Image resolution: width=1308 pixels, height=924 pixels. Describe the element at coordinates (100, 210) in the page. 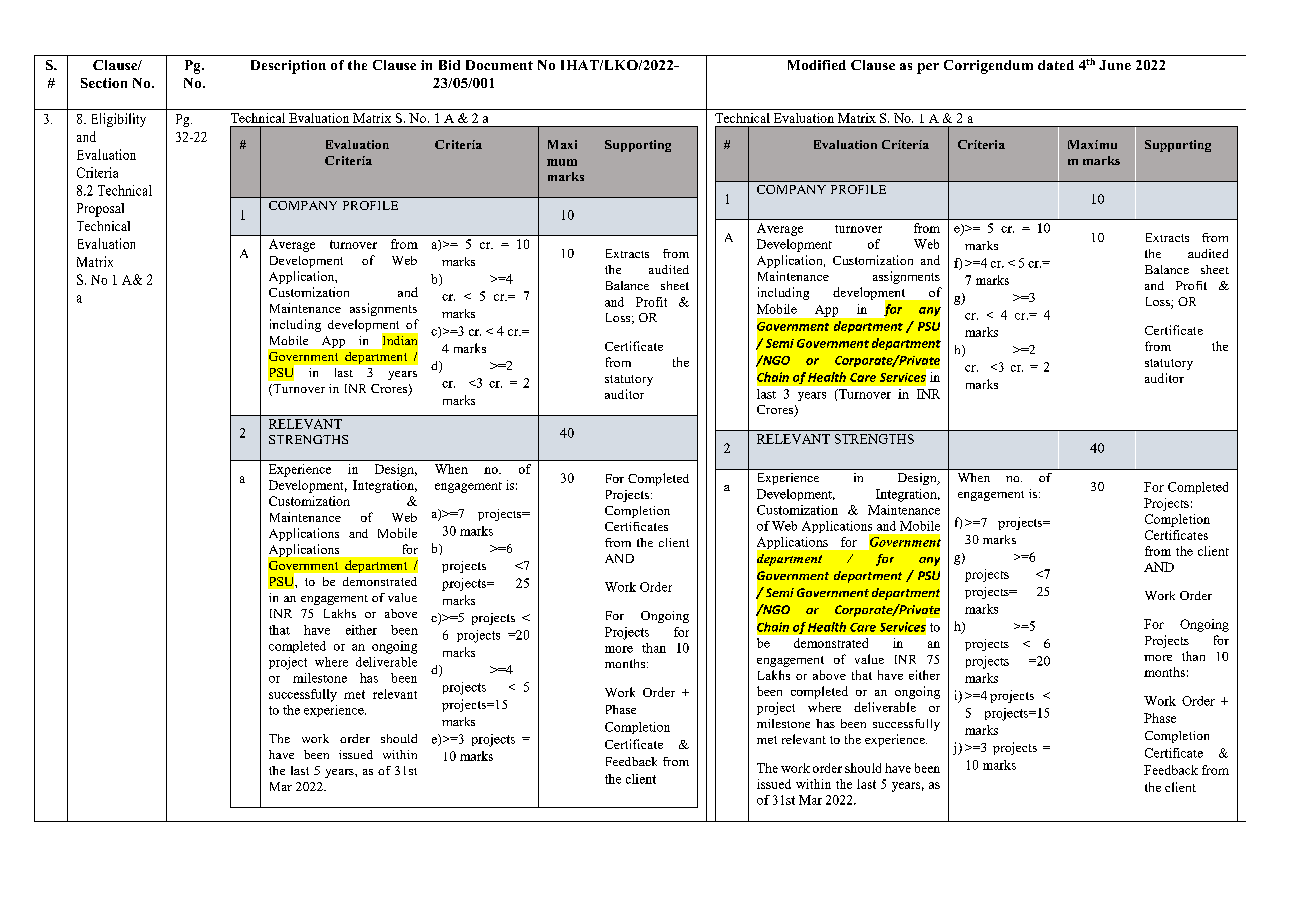

I see `Proposal` at that location.
